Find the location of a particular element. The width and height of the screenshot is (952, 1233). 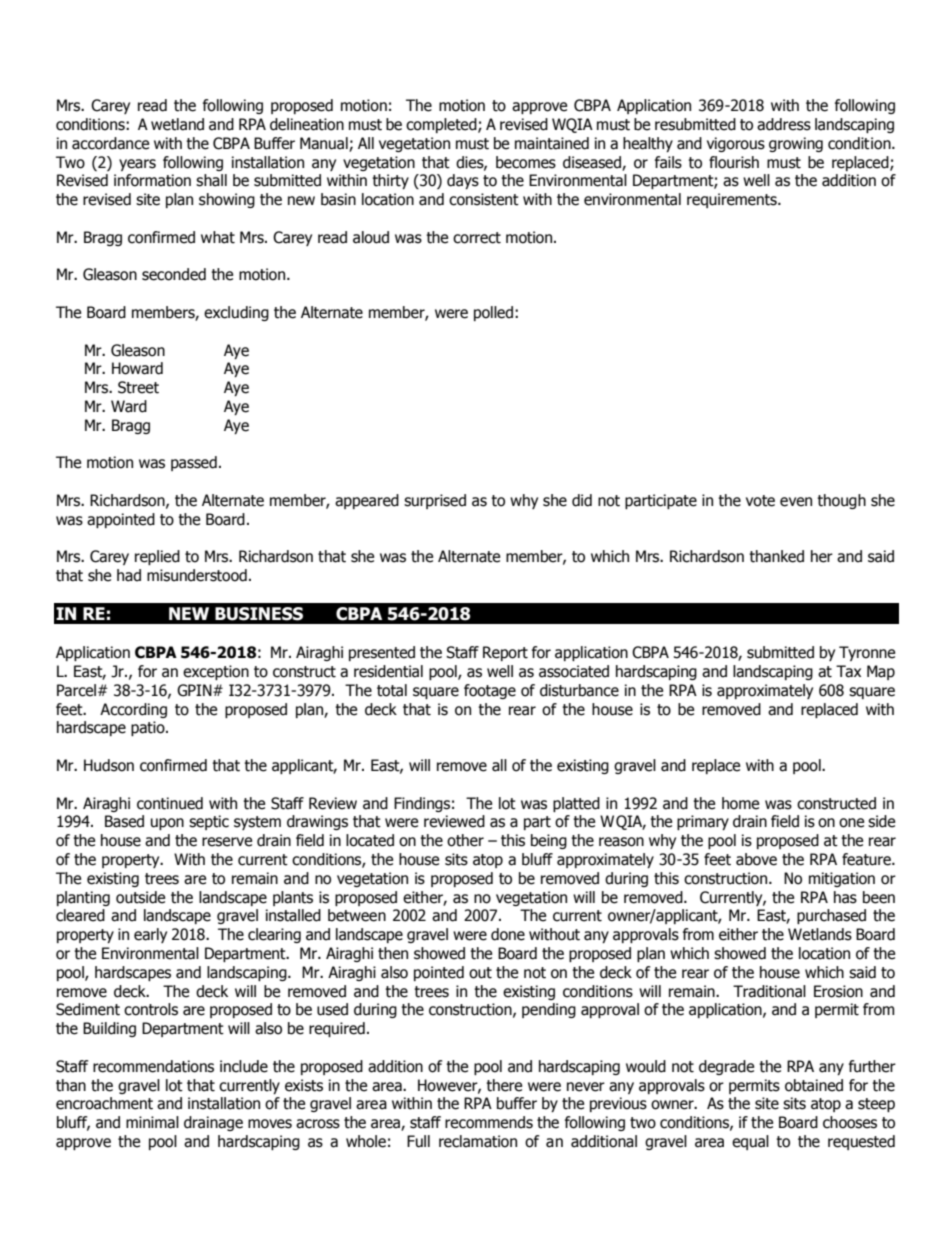

Report is located at coordinates (505, 653).
